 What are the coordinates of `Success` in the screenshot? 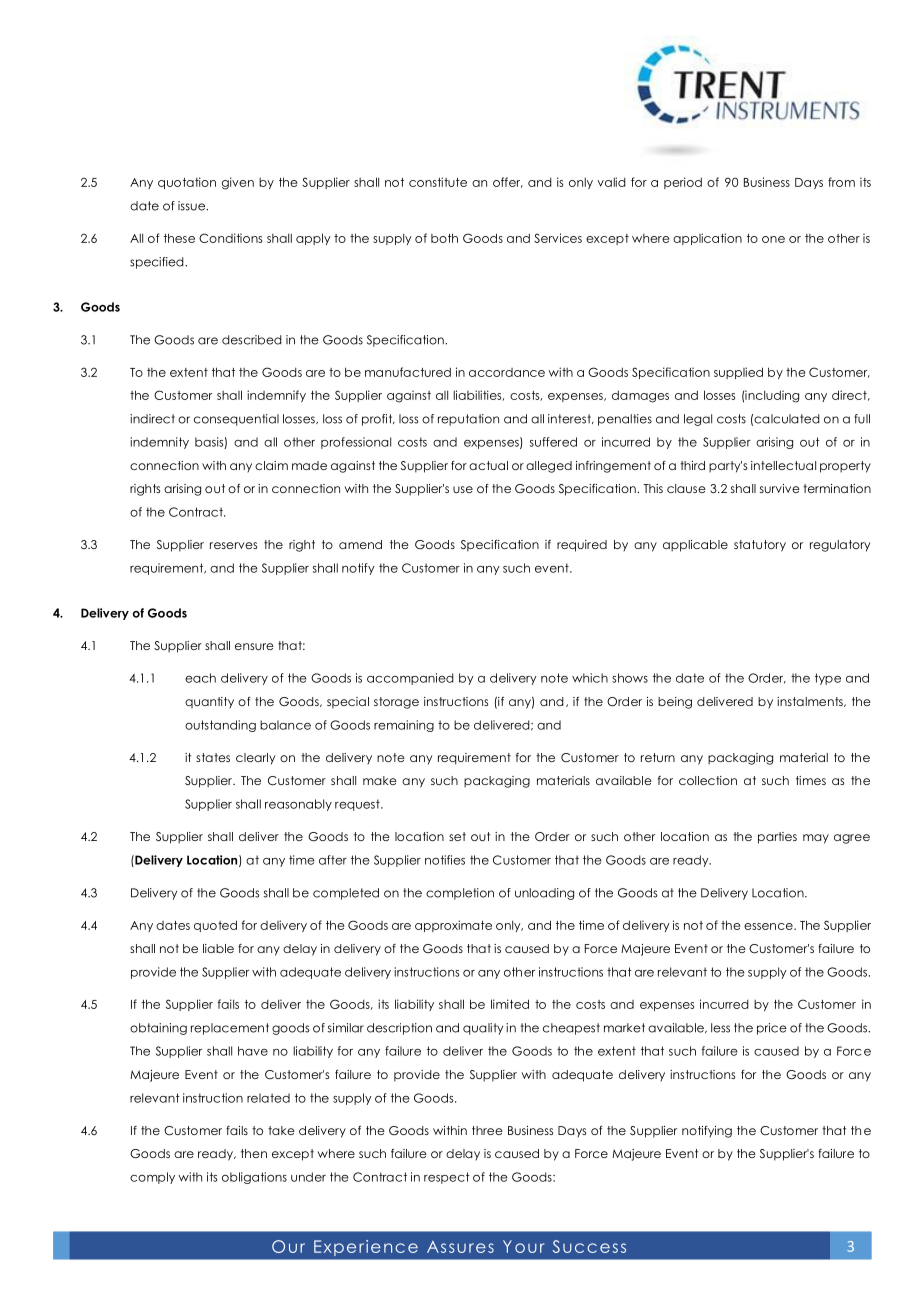 It's located at (589, 1246).
